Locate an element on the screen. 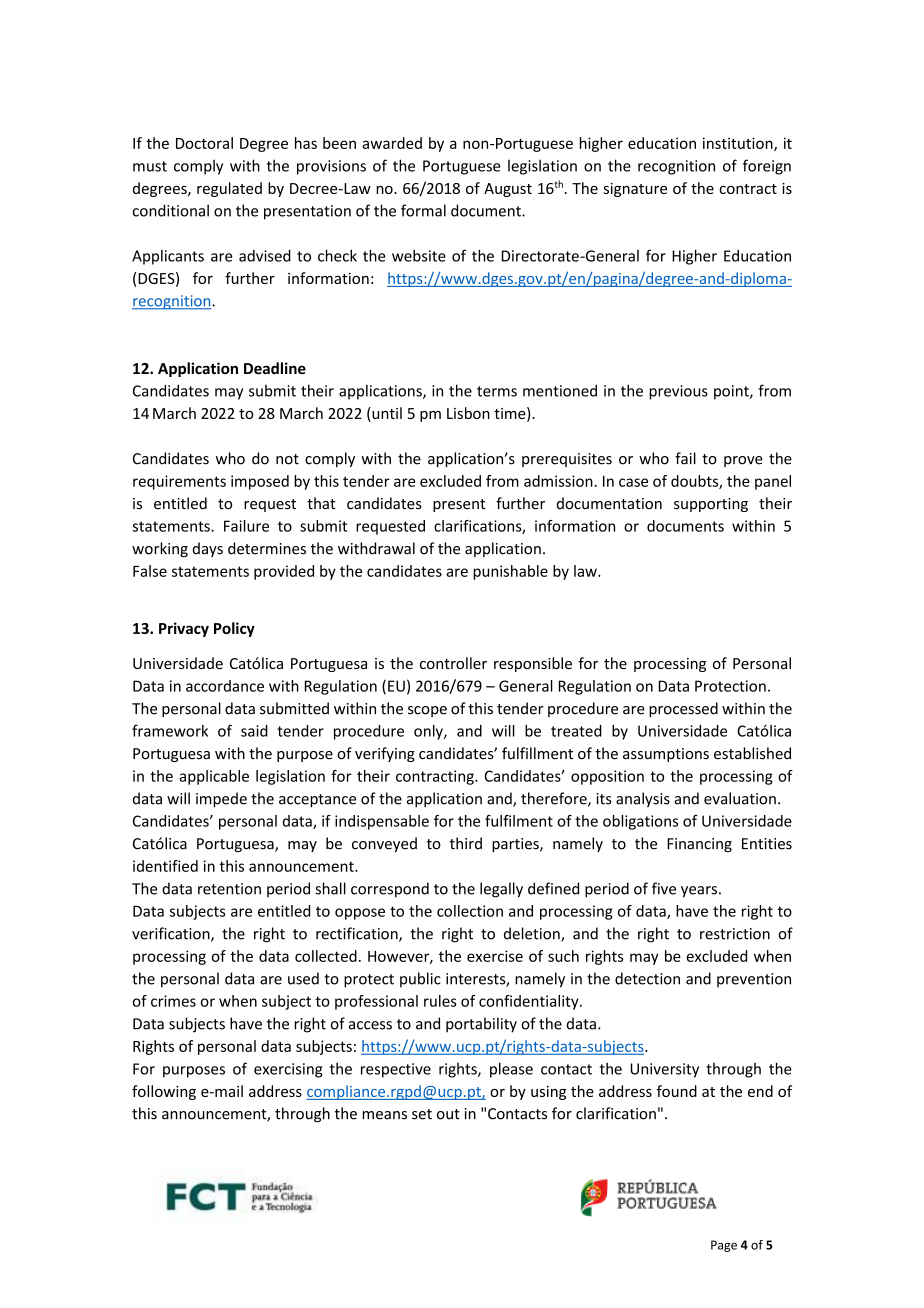 The height and width of the screenshot is (1308, 924). August is located at coordinates (508, 190).
